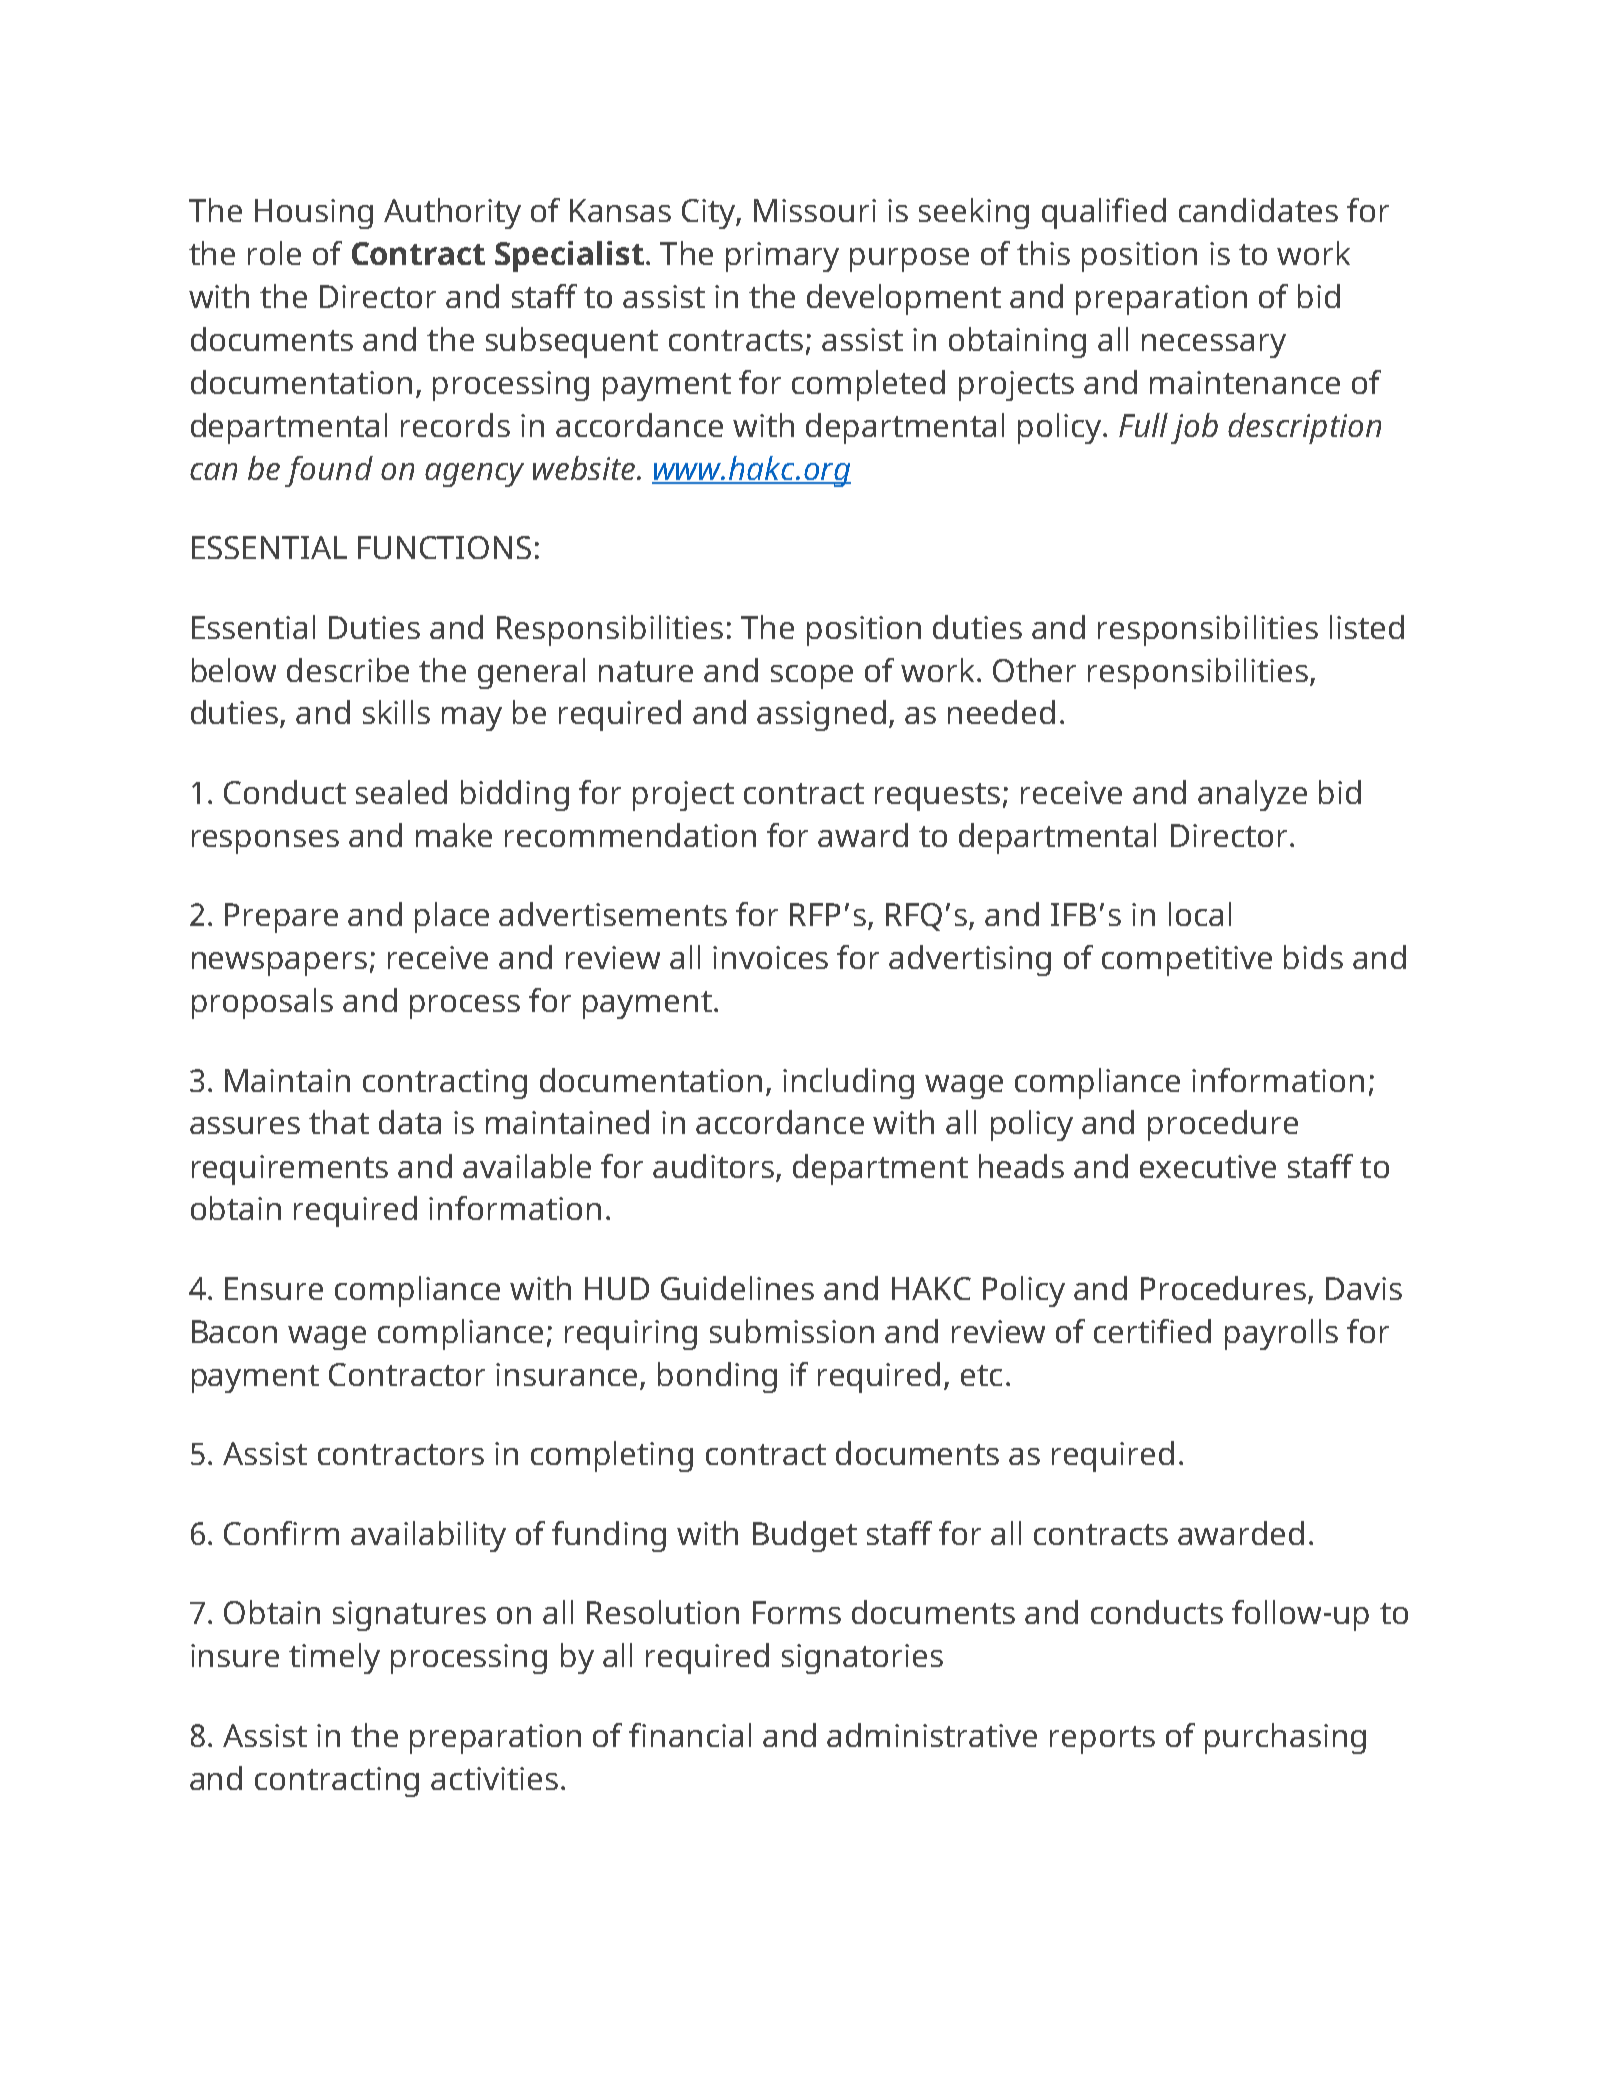 This image has height=2077, width=1605. I want to click on listed, so click(1367, 627).
